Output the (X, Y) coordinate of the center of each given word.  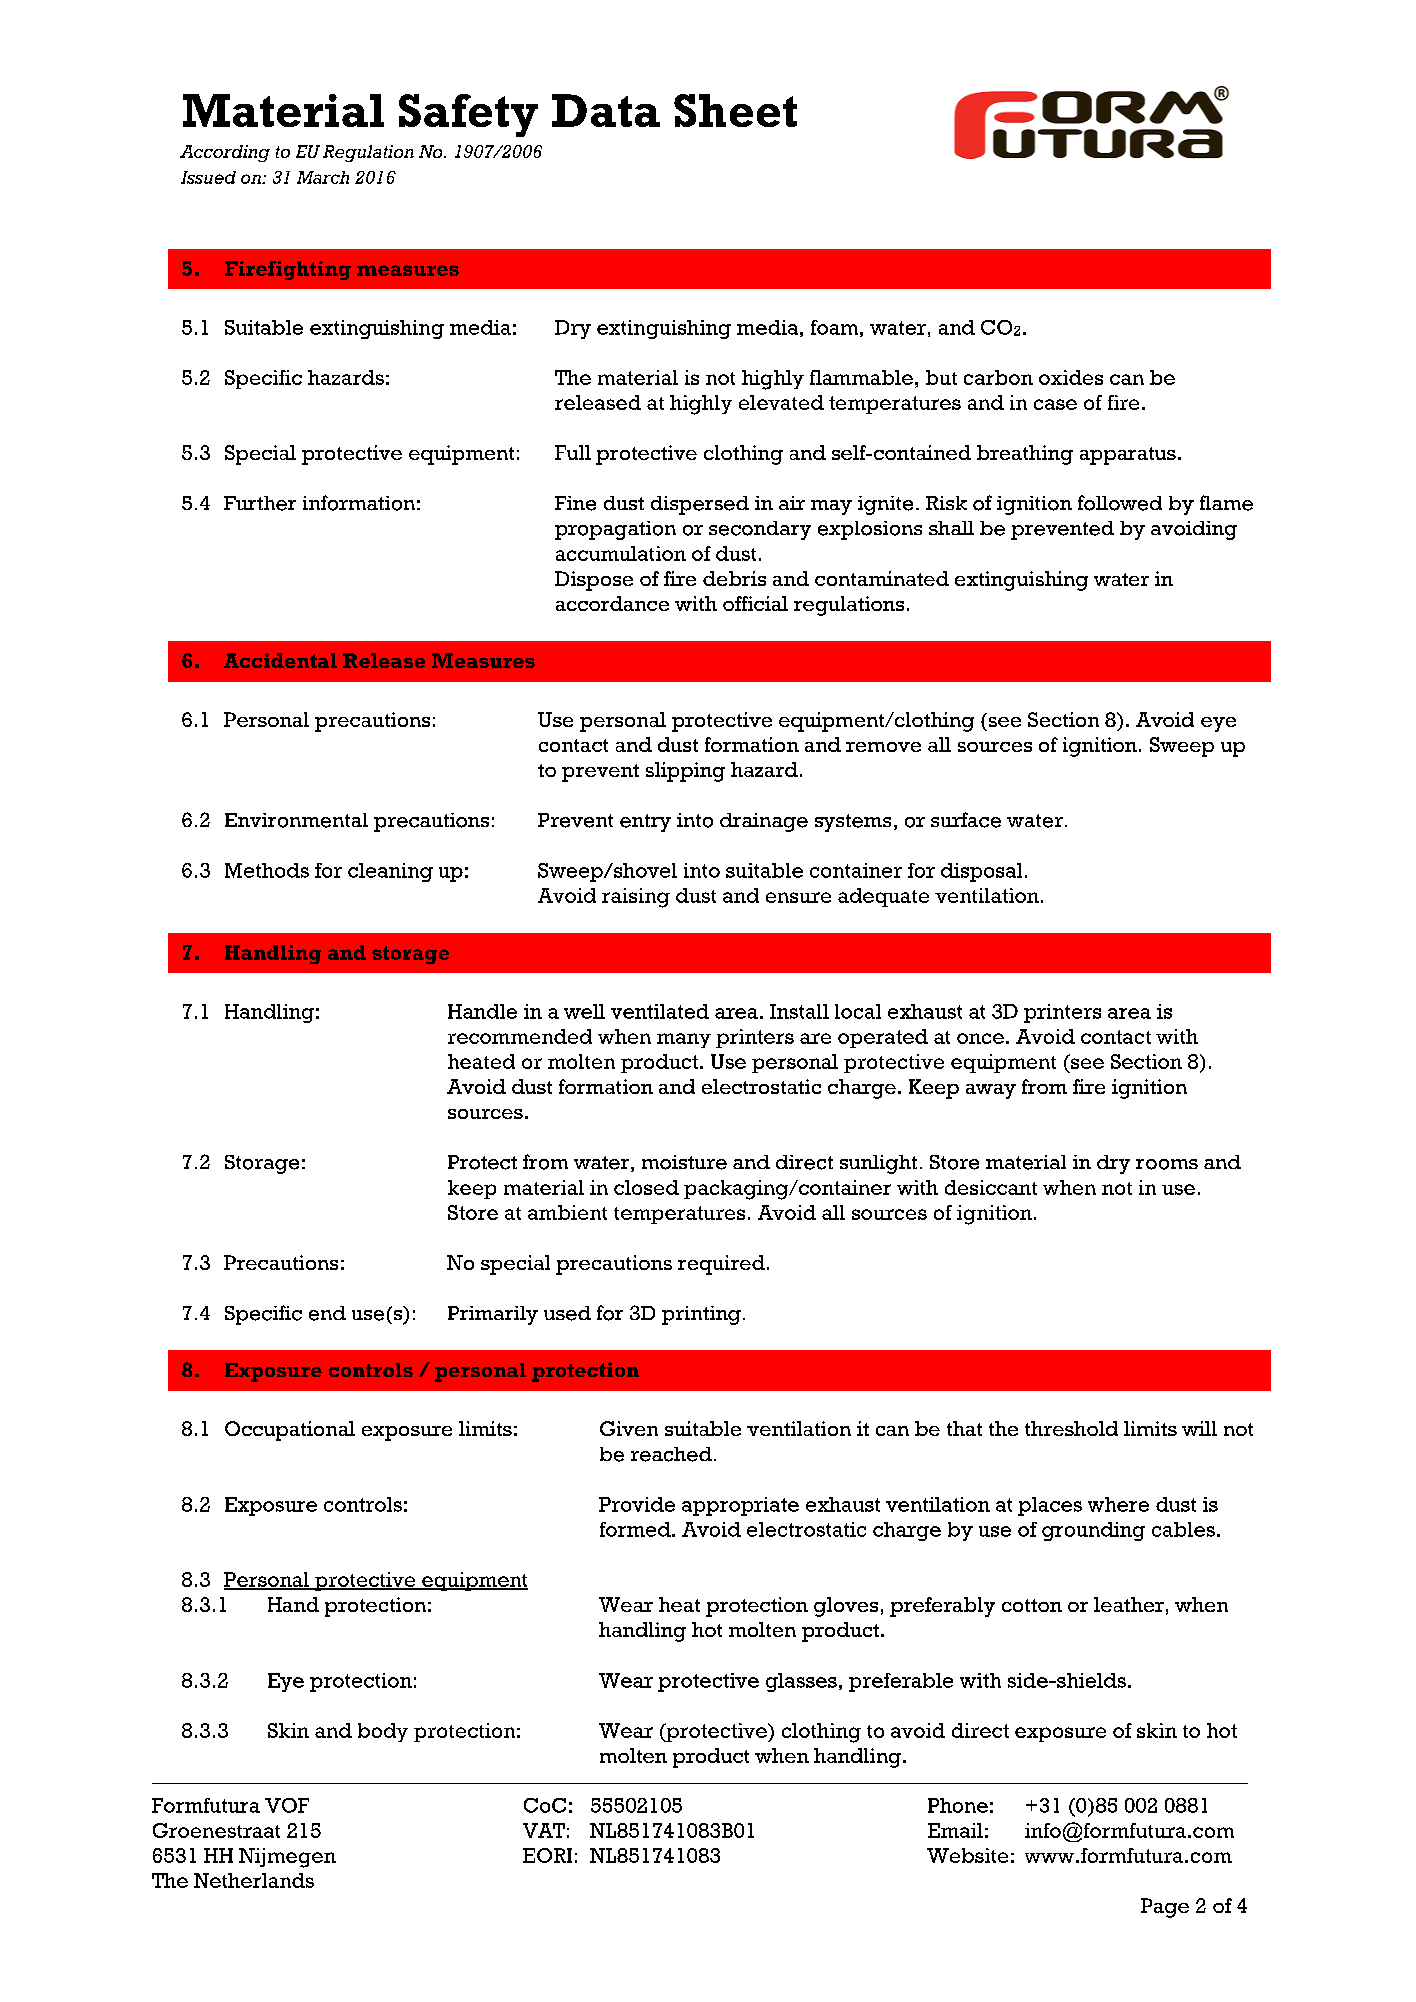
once (980, 1038)
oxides (1071, 377)
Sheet (735, 110)
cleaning (390, 872)
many (684, 1040)
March (323, 177)
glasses (801, 1682)
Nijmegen (287, 1858)
